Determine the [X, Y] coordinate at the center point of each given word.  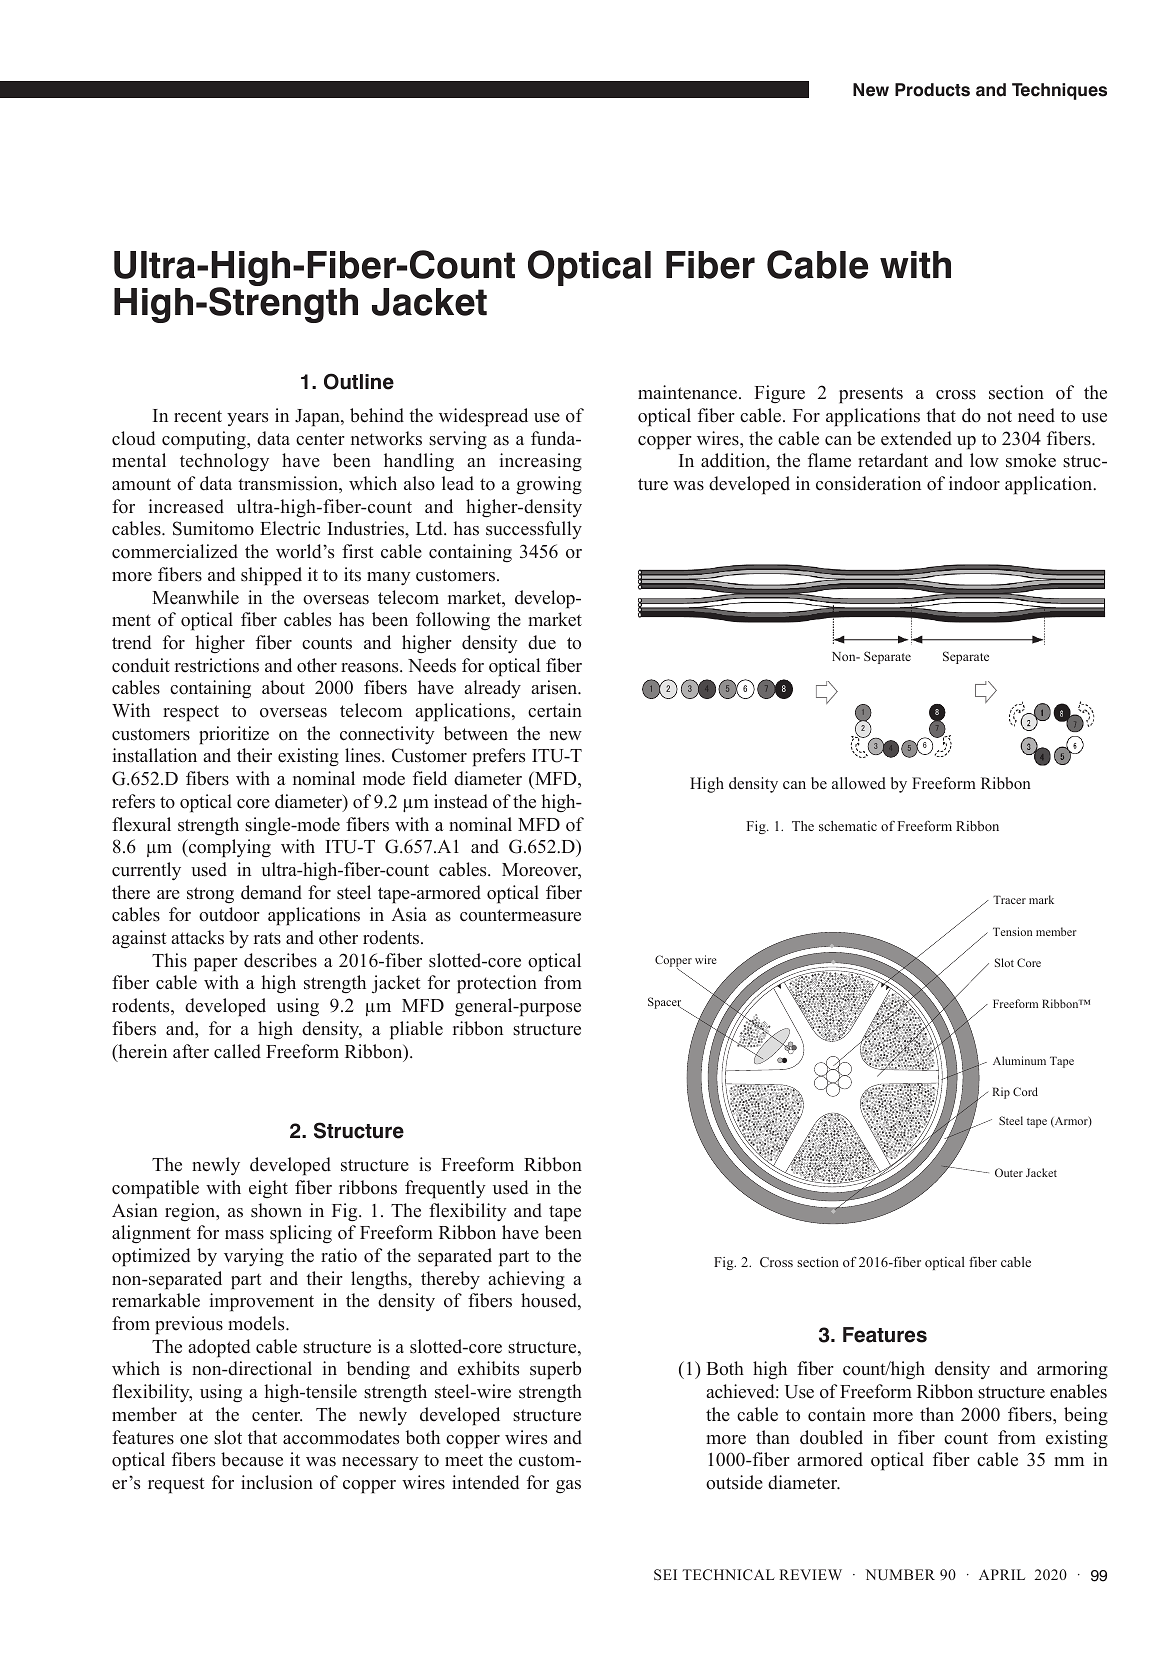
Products [932, 90]
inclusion [277, 1482]
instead [461, 801]
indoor [974, 483]
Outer [1009, 1172]
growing [549, 485]
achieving [526, 1280]
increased [186, 506]
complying [229, 848]
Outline [359, 381]
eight [268, 1189]
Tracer [1009, 899]
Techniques [1059, 91]
